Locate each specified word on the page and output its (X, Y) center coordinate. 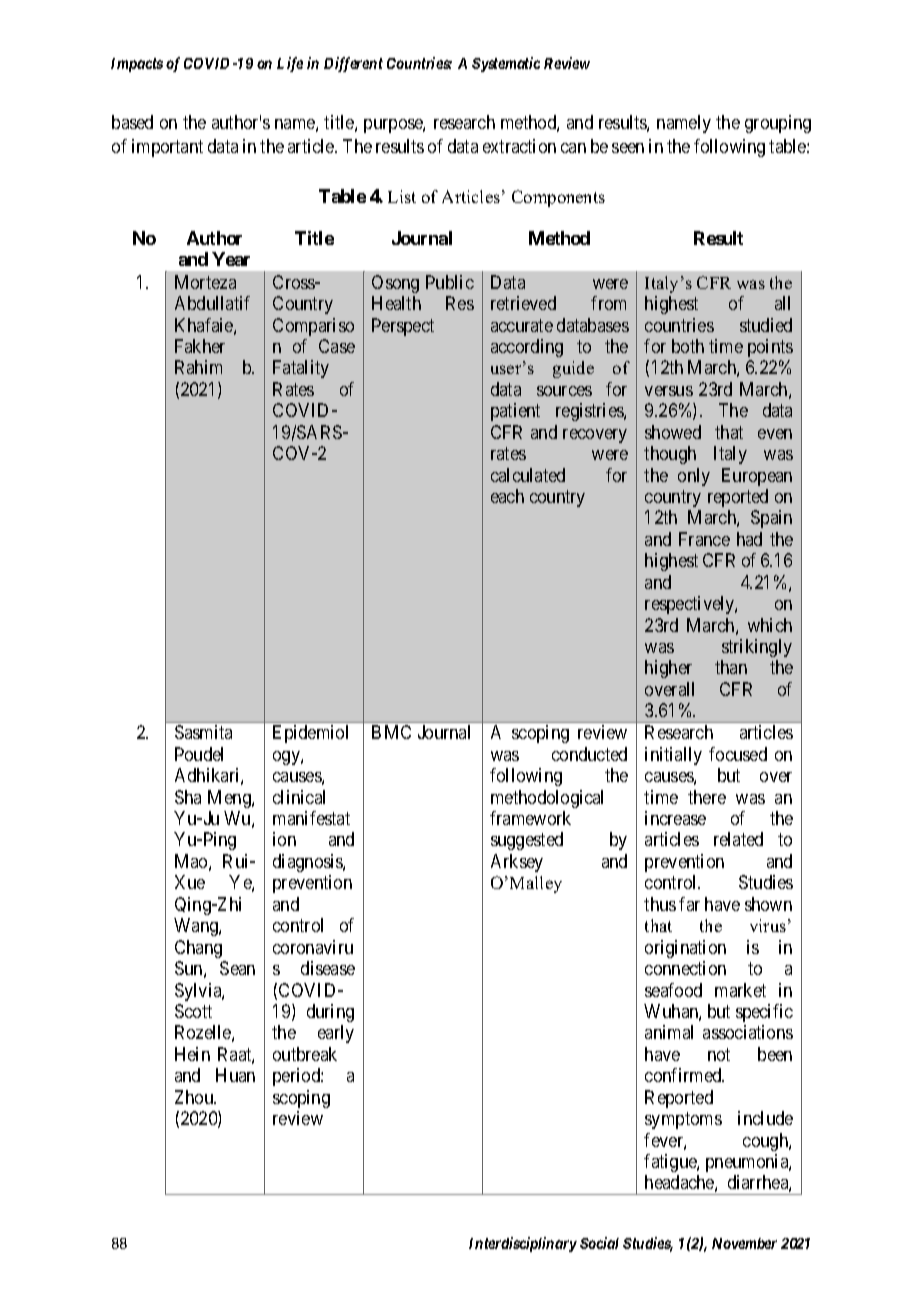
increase (675, 818)
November (744, 1243)
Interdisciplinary (523, 1244)
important (167, 148)
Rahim (198, 367)
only (694, 477)
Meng (230, 799)
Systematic (506, 64)
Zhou (195, 1097)
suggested (527, 841)
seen (628, 148)
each (507, 496)
